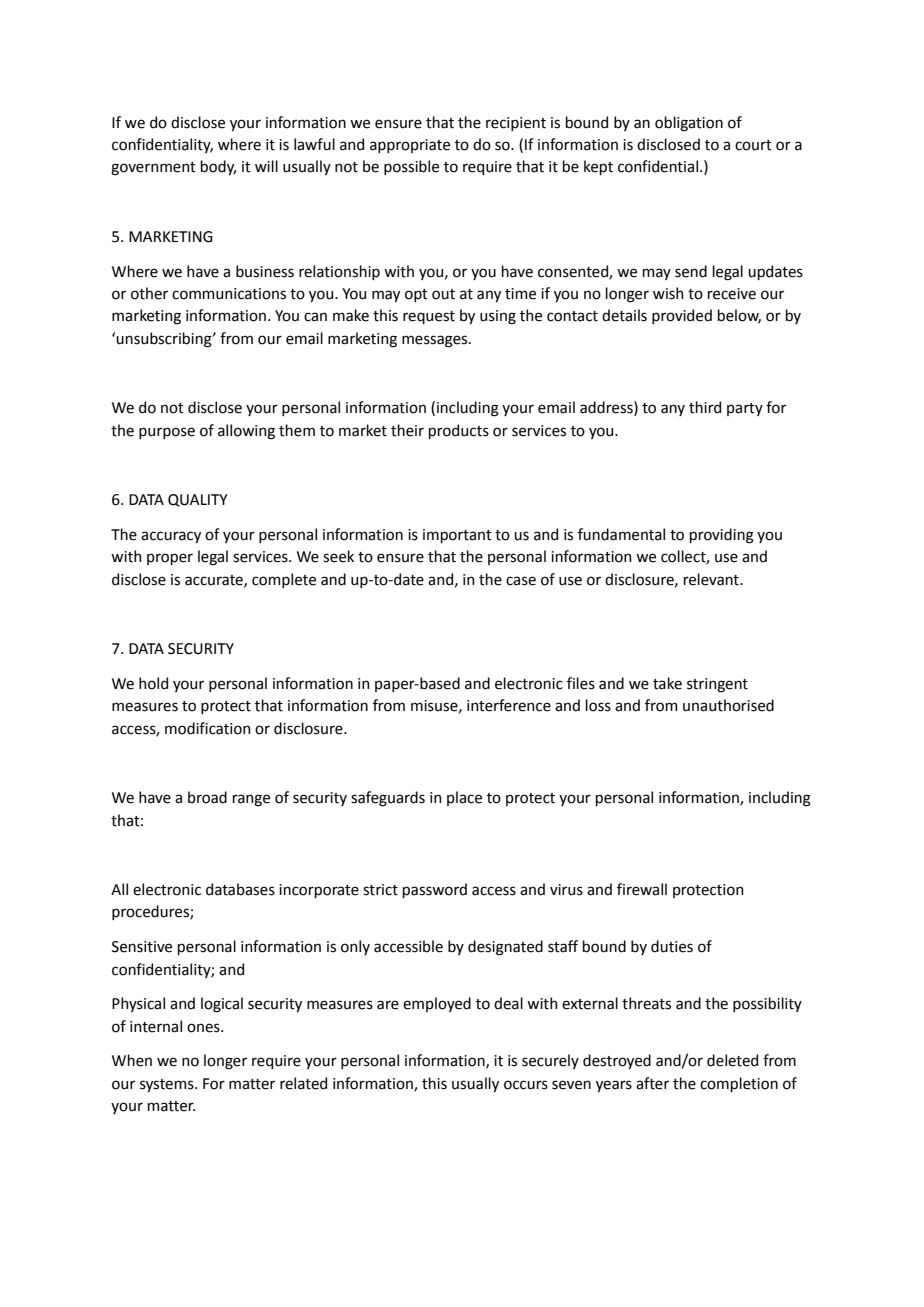  I want to click on messages, so click(436, 341).
